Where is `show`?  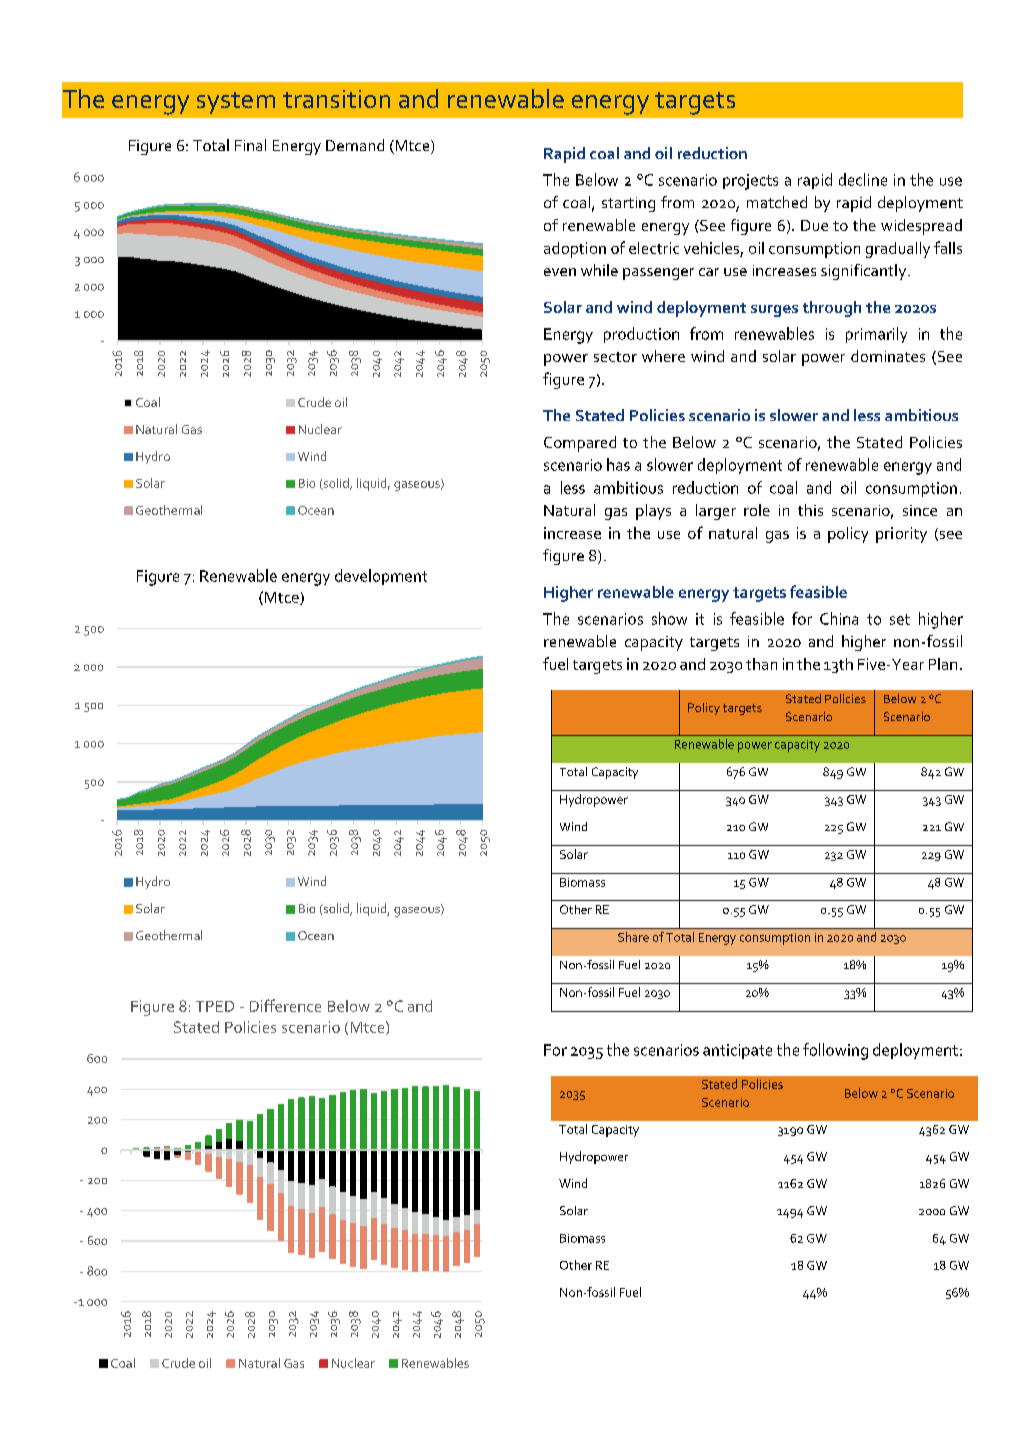
show is located at coordinates (669, 618).
